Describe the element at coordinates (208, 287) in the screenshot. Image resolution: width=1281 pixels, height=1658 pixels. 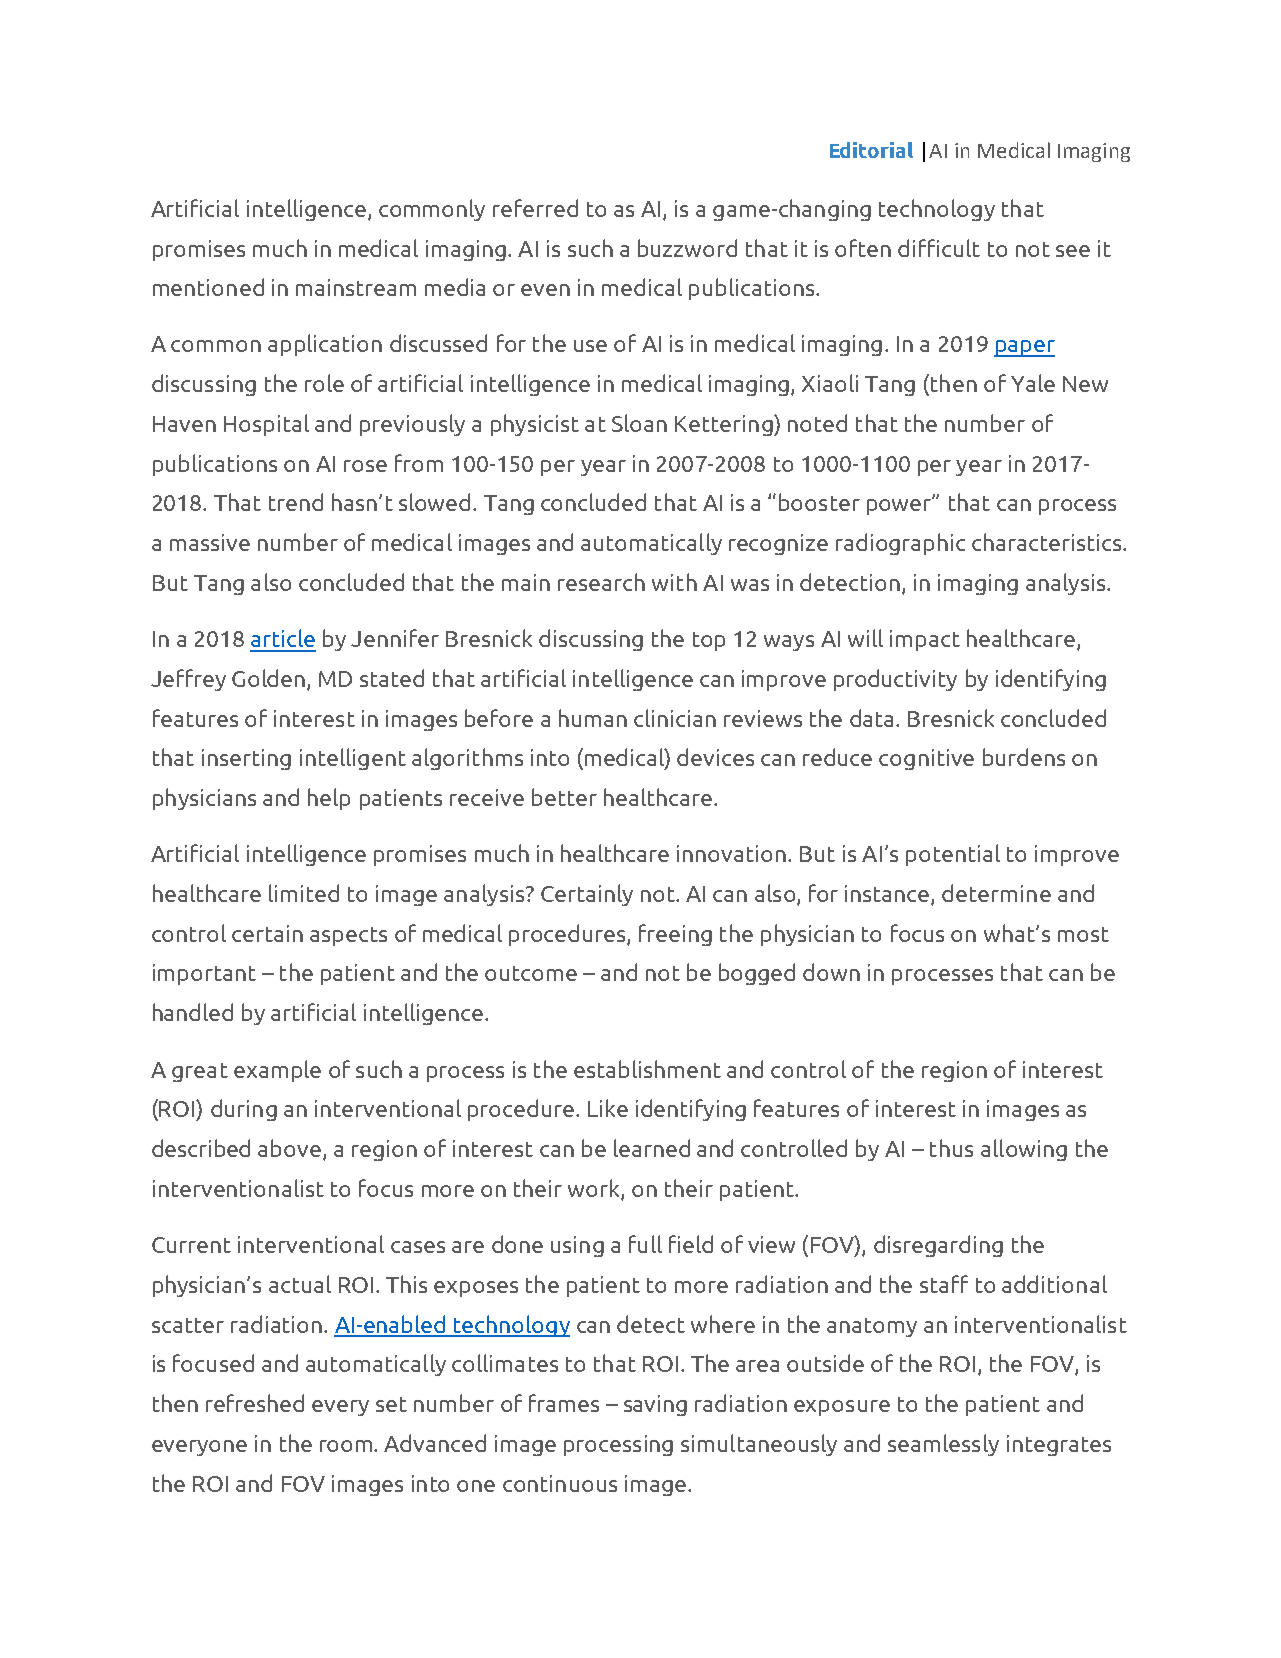
I see `mentioned` at that location.
